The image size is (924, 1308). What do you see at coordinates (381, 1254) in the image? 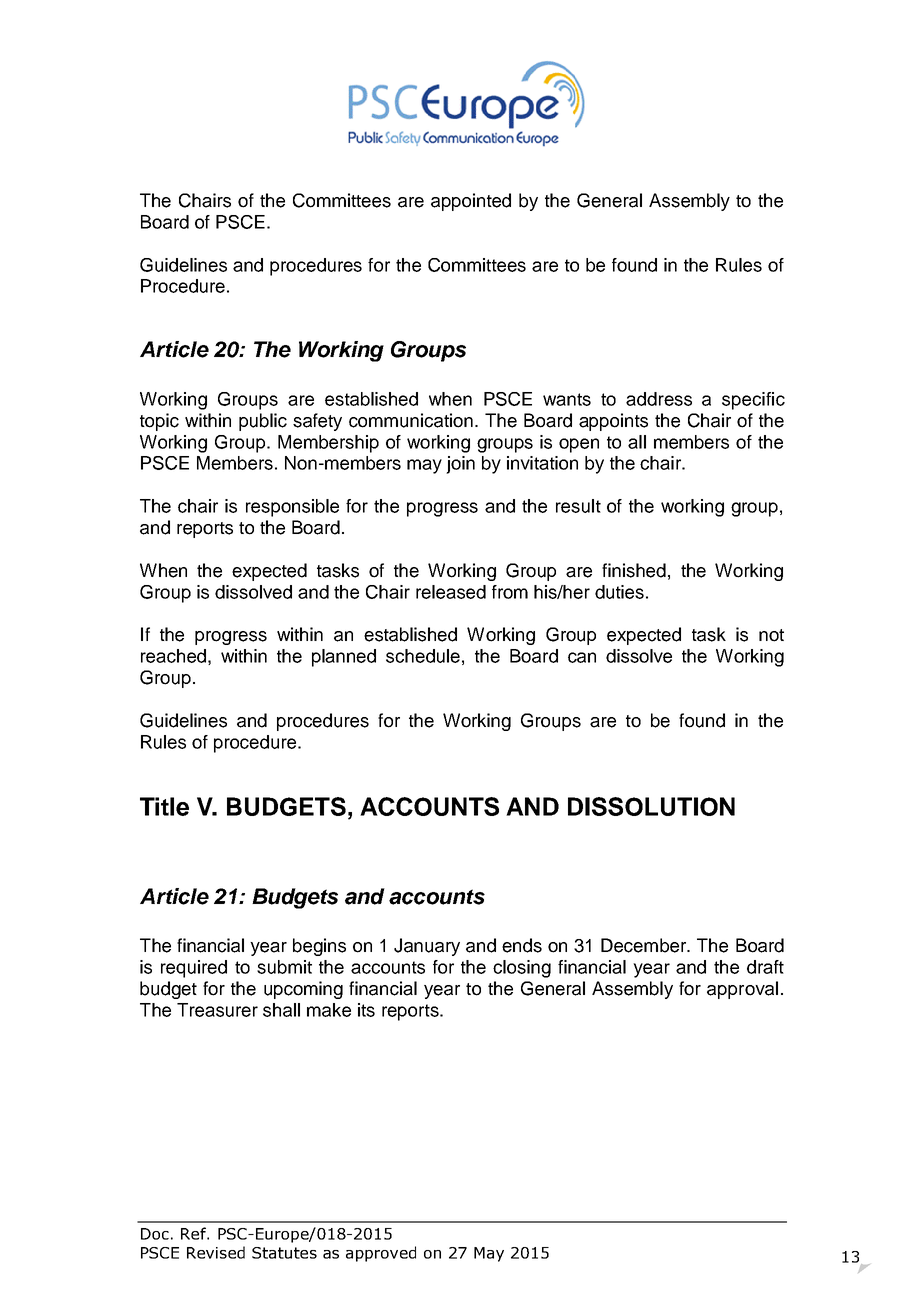
I see `approved` at bounding box center [381, 1254].
